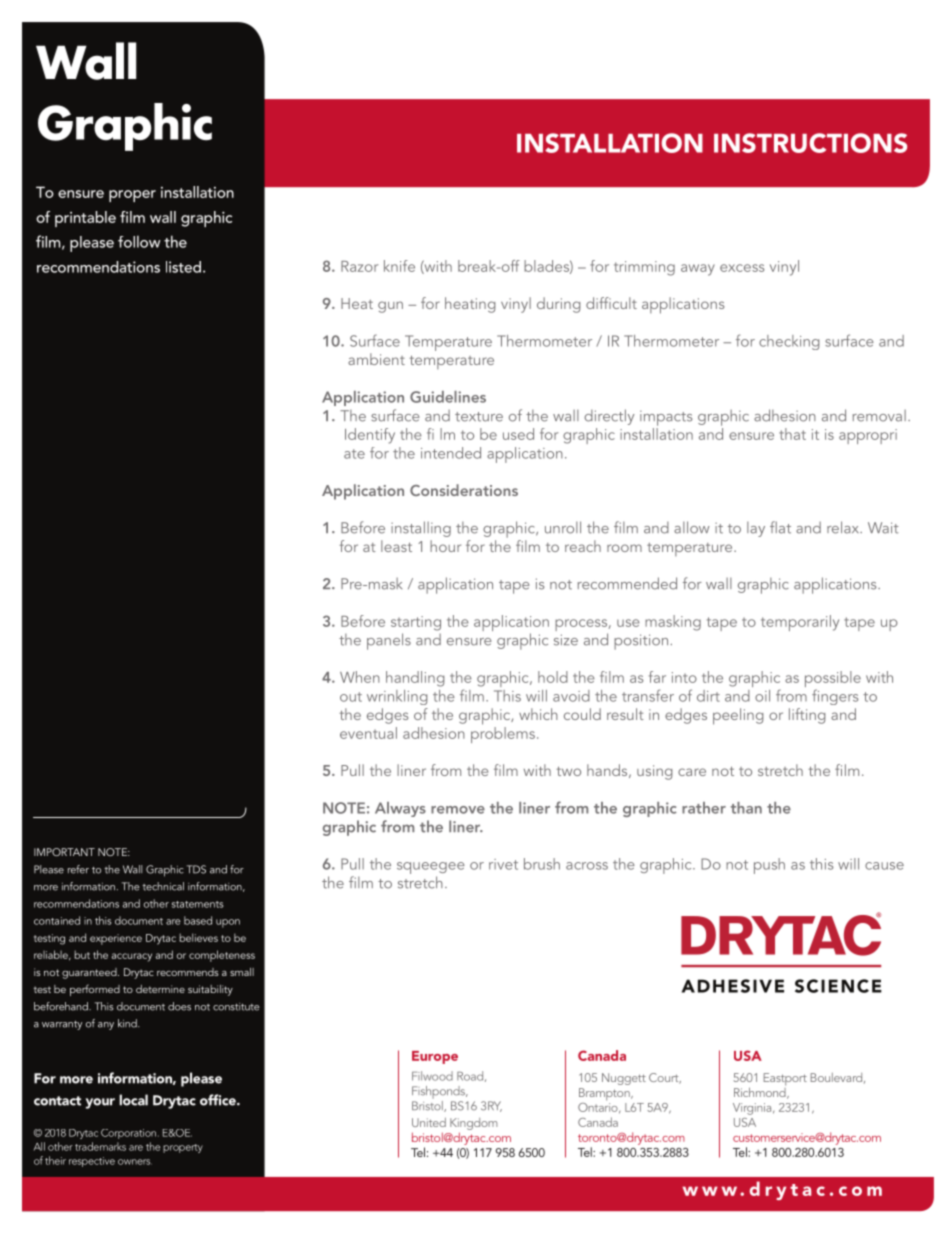 This page has height=1233, width=952. Describe the element at coordinates (85, 219) in the page. I see `printable` at that location.
